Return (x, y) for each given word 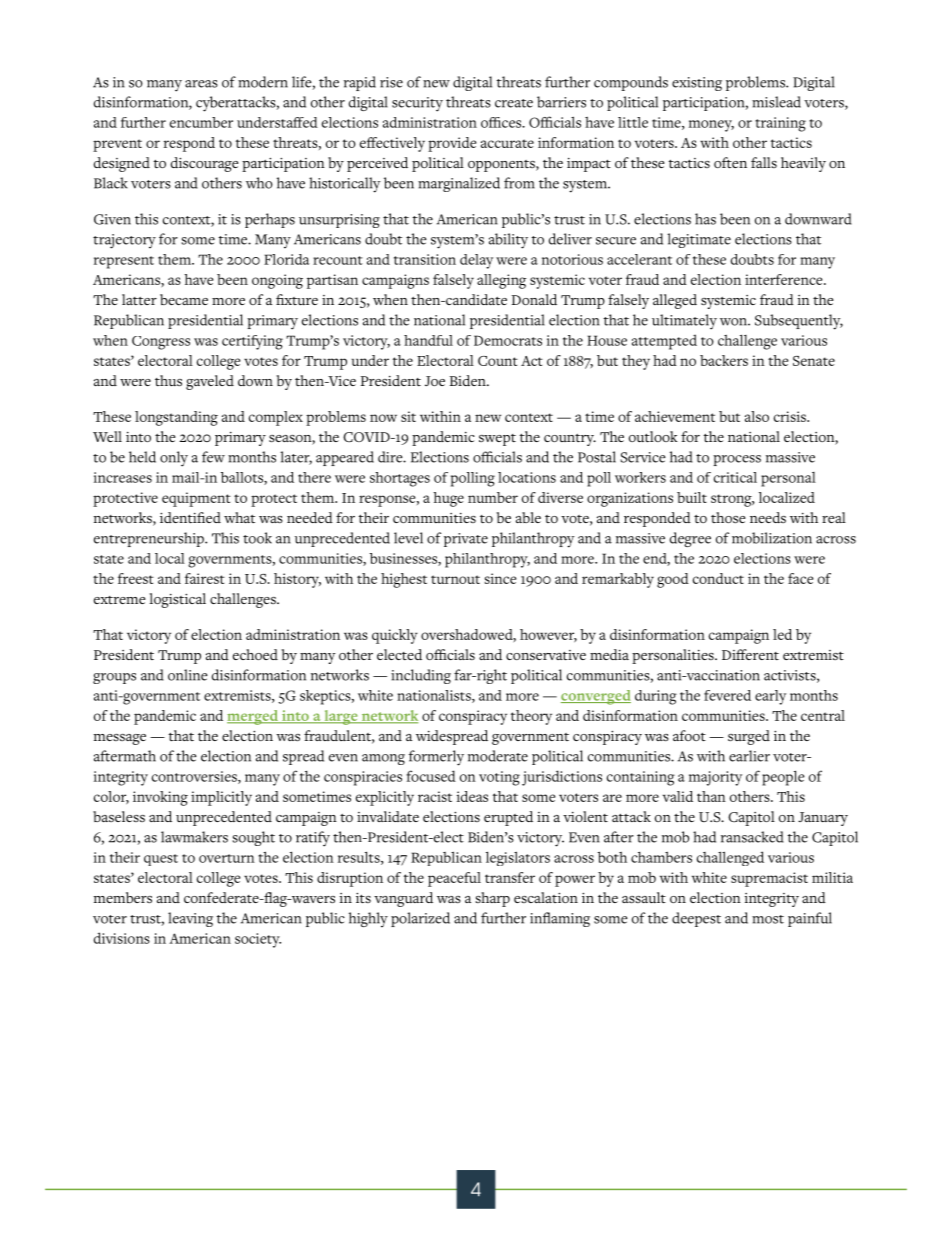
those (728, 518)
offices (502, 122)
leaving (190, 919)
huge (448, 499)
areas (201, 84)
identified (190, 517)
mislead (776, 102)
